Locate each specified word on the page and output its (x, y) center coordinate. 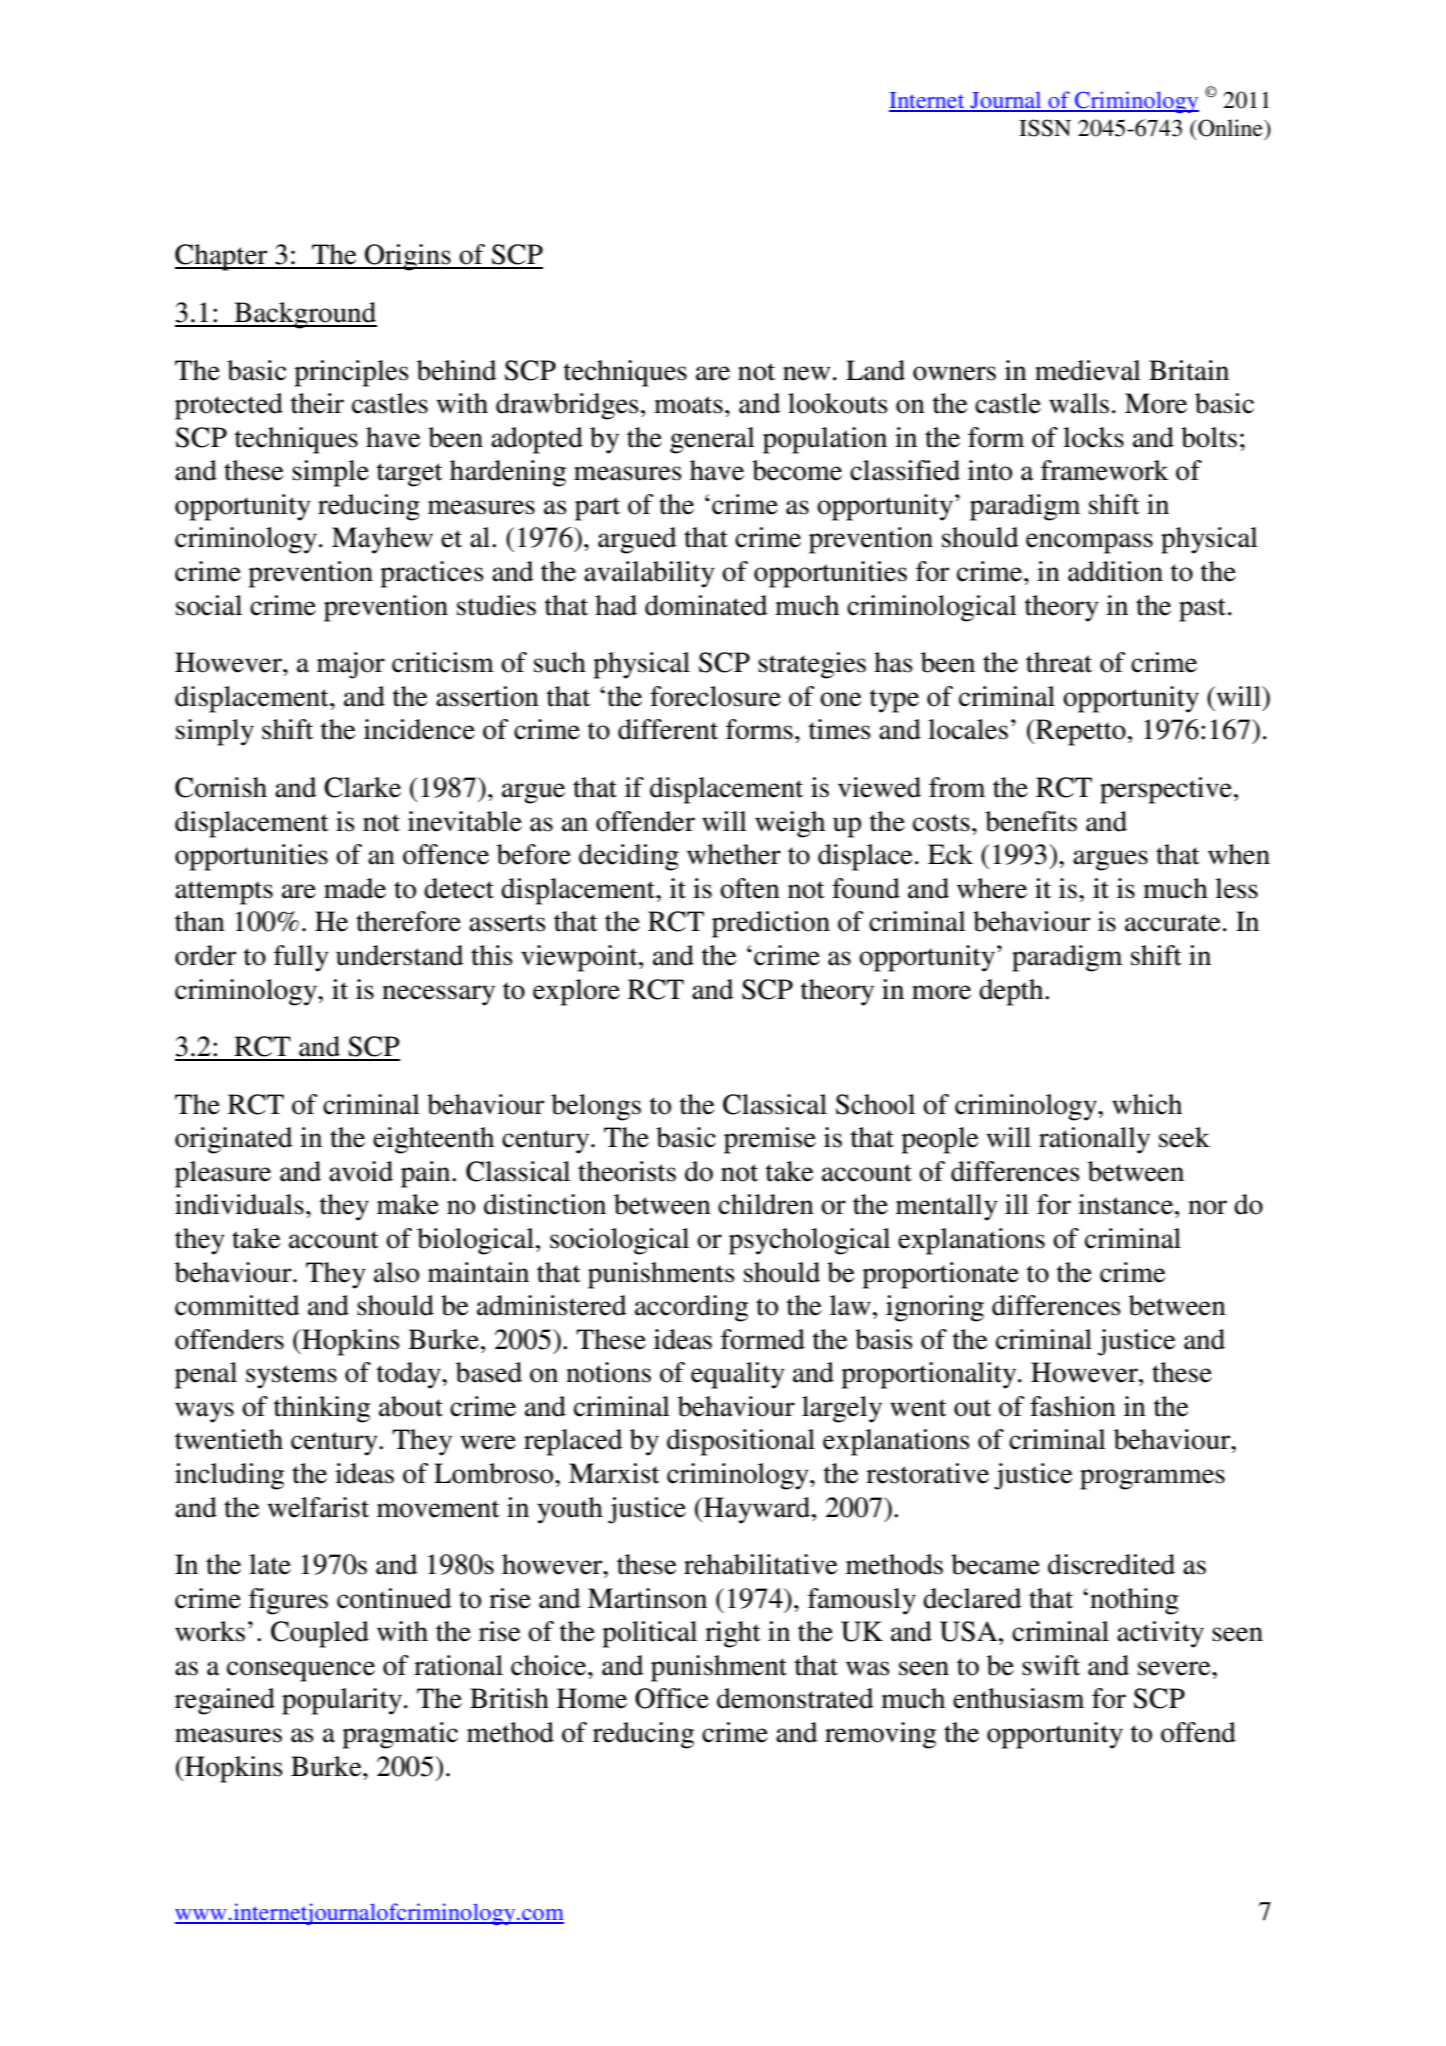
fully (301, 958)
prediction (771, 924)
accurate (1173, 923)
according (691, 1308)
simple (330, 473)
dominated (706, 605)
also (396, 1272)
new (806, 373)
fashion (1073, 1406)
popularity (342, 1701)
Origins (408, 257)
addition (1115, 571)
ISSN (1045, 128)
